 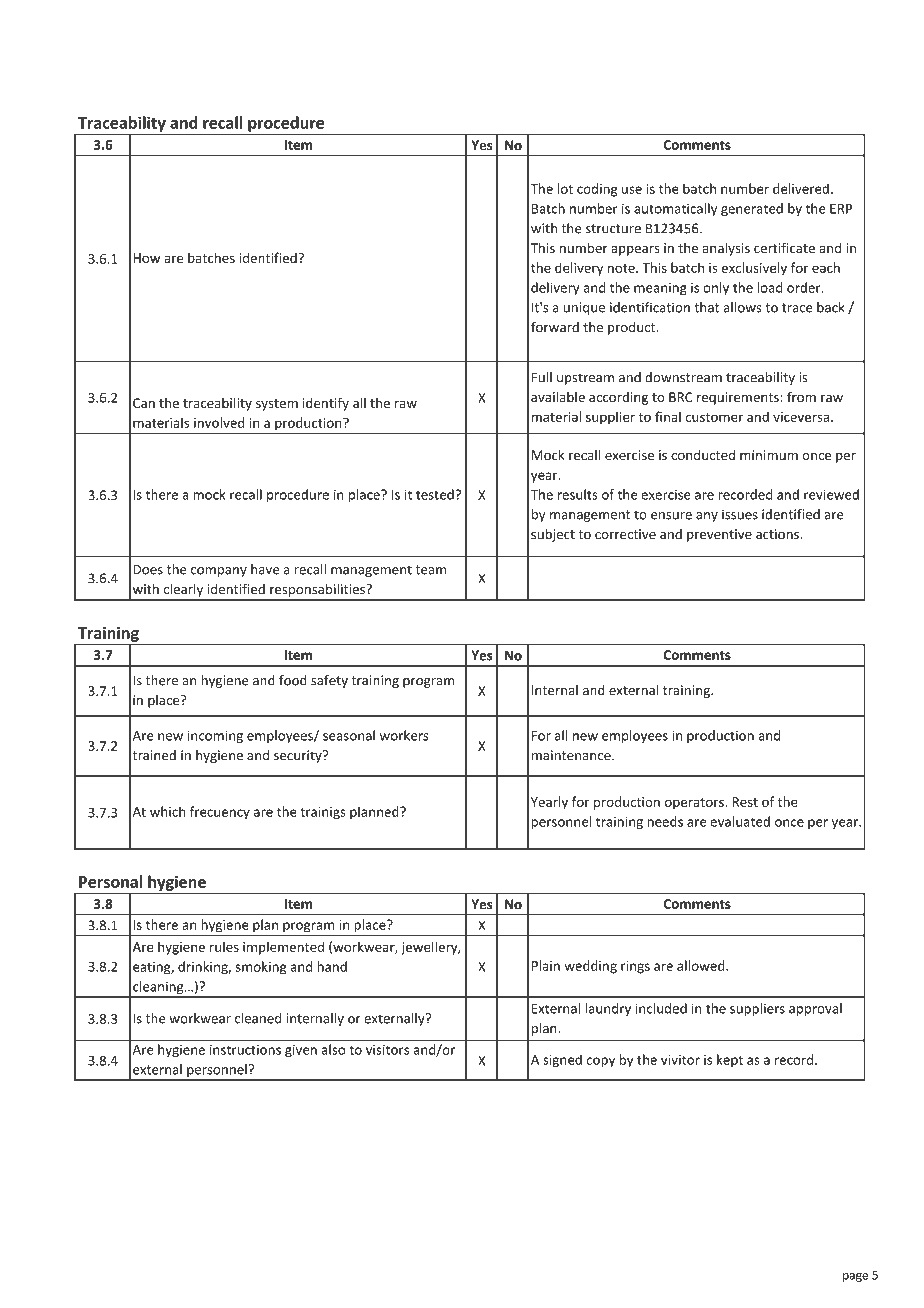 What do you see at coordinates (565, 188) in the page?
I see `lot` at bounding box center [565, 188].
